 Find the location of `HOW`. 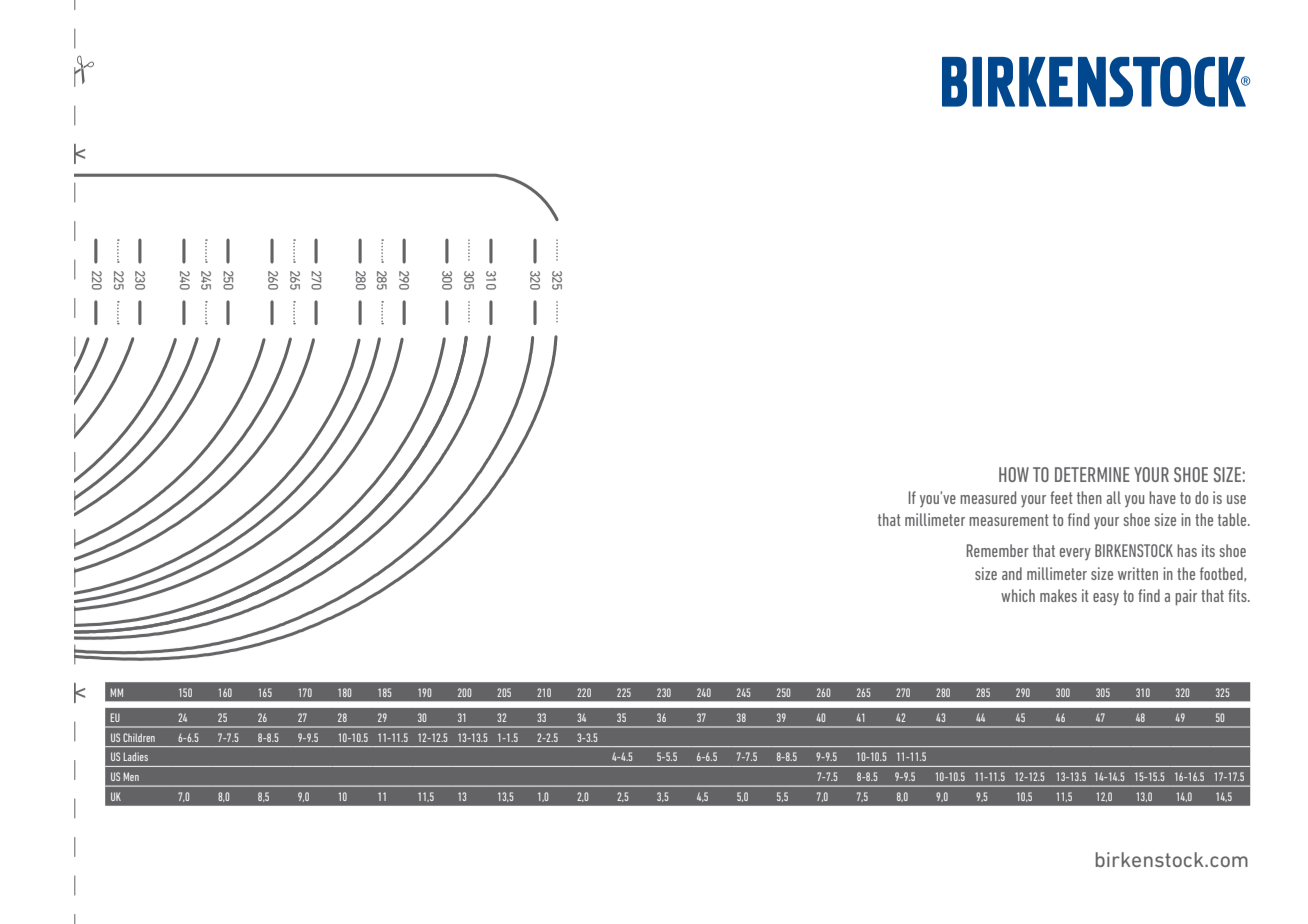

HOW is located at coordinates (1014, 474).
